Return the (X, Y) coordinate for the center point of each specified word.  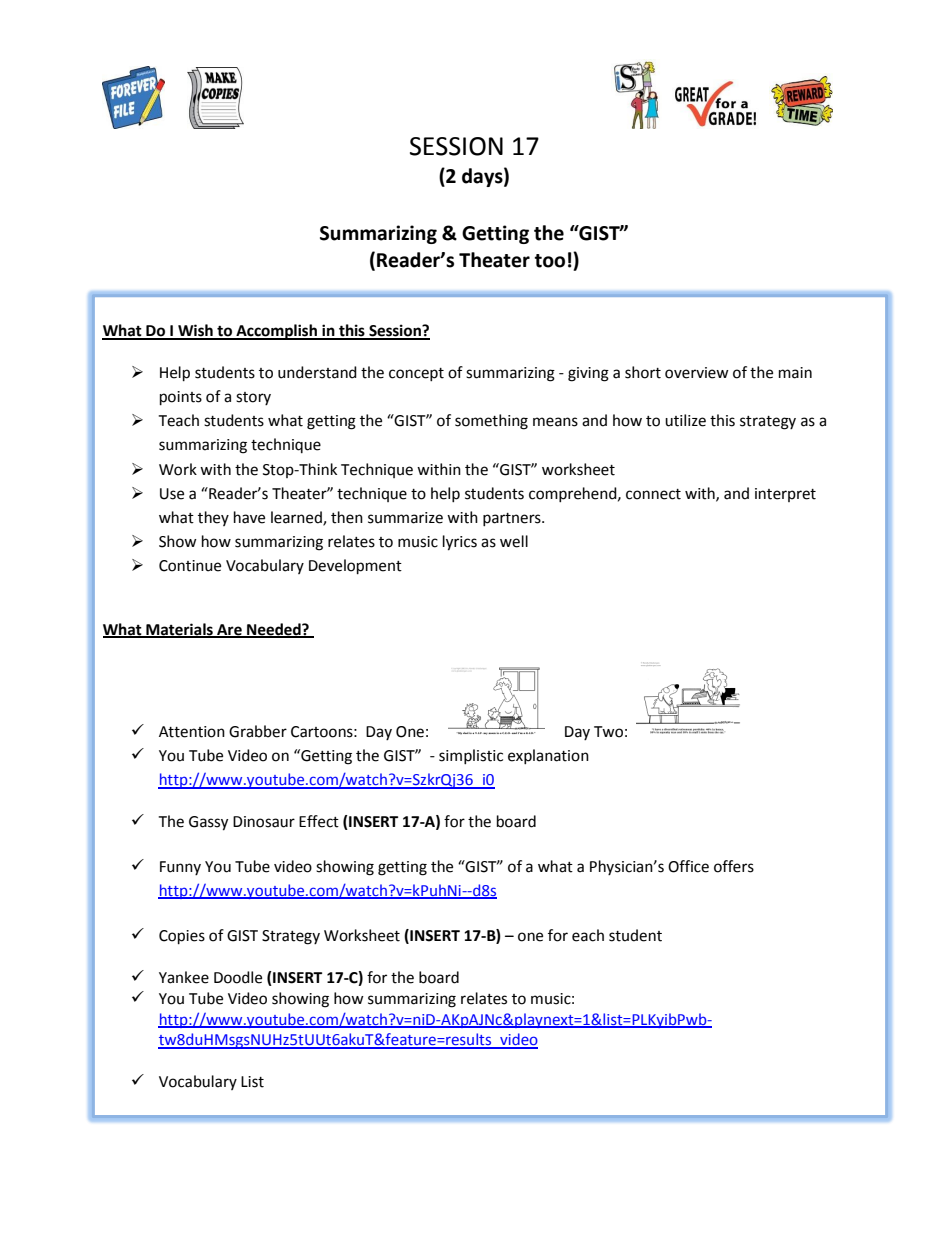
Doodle (238, 977)
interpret (785, 495)
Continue (190, 566)
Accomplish (277, 332)
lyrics (460, 543)
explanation (548, 756)
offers (734, 866)
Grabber (258, 731)
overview (697, 373)
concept (416, 374)
